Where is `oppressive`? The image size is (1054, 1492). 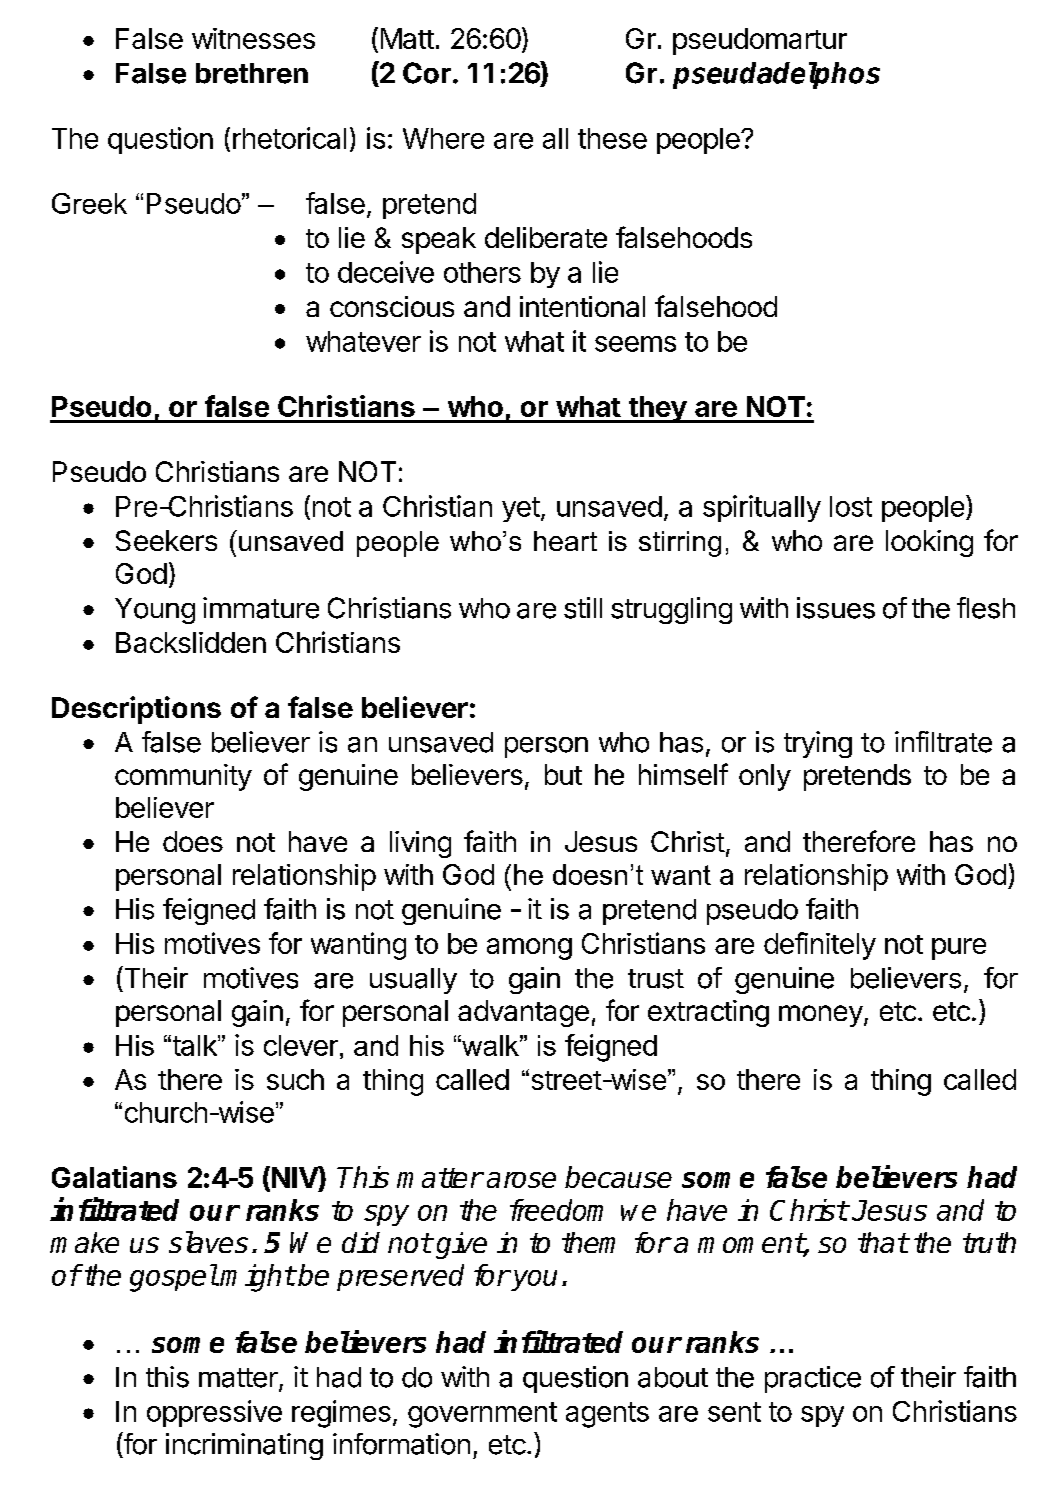
oppressive is located at coordinates (214, 1413).
